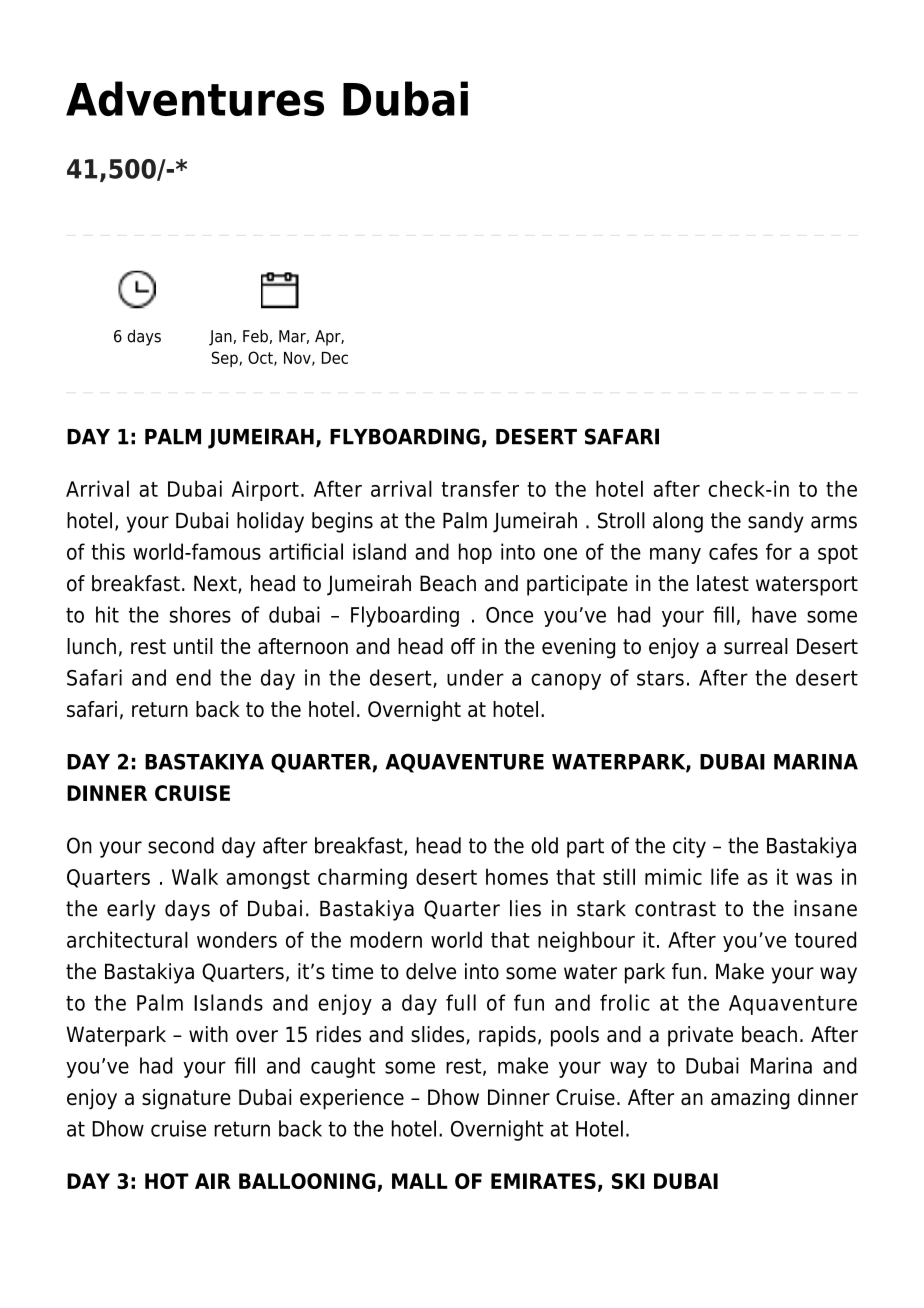 Image resolution: width=924 pixels, height=1308 pixels. Describe the element at coordinates (265, 490) in the image. I see `Airport` at that location.
